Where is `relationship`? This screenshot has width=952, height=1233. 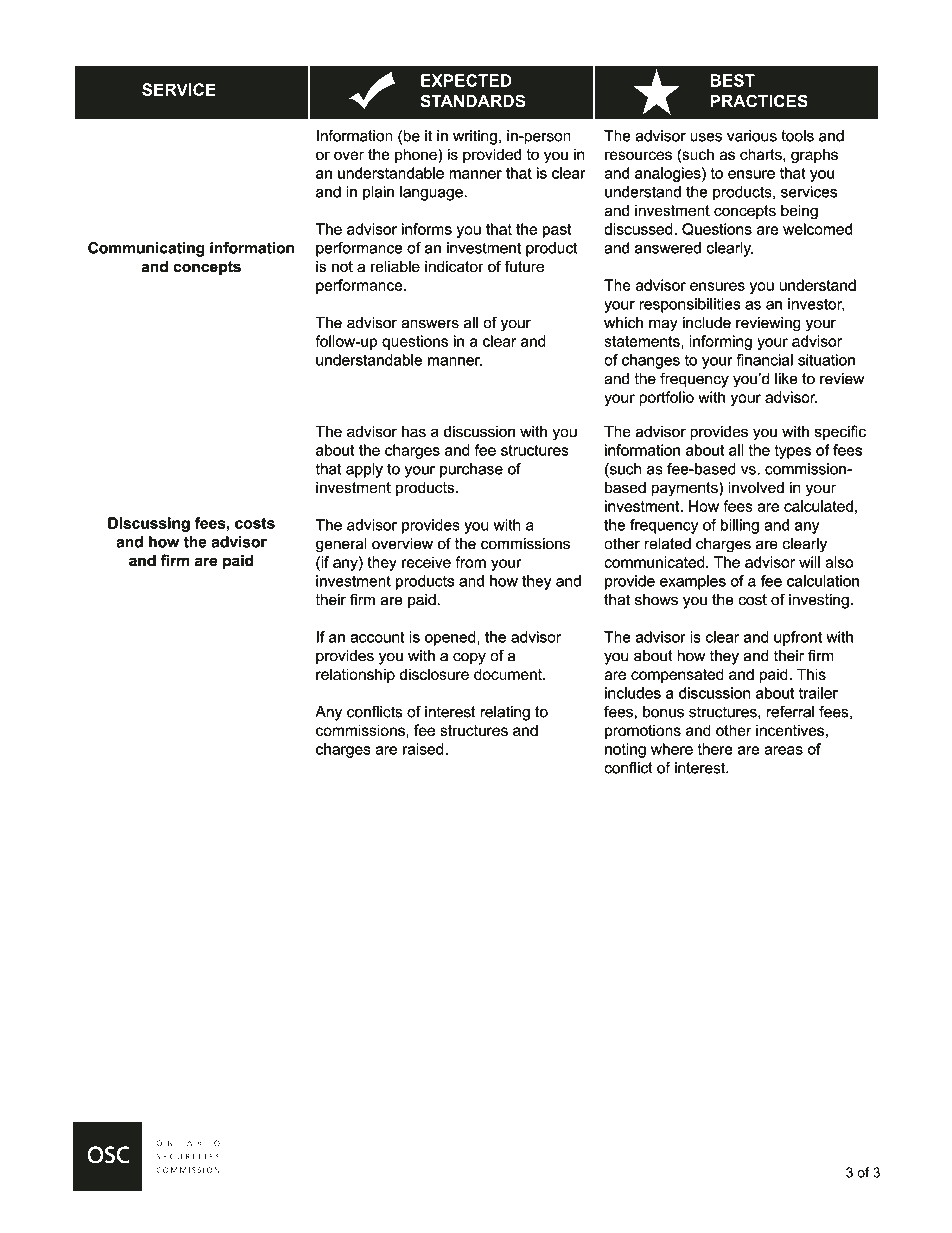
relationship is located at coordinates (355, 675).
